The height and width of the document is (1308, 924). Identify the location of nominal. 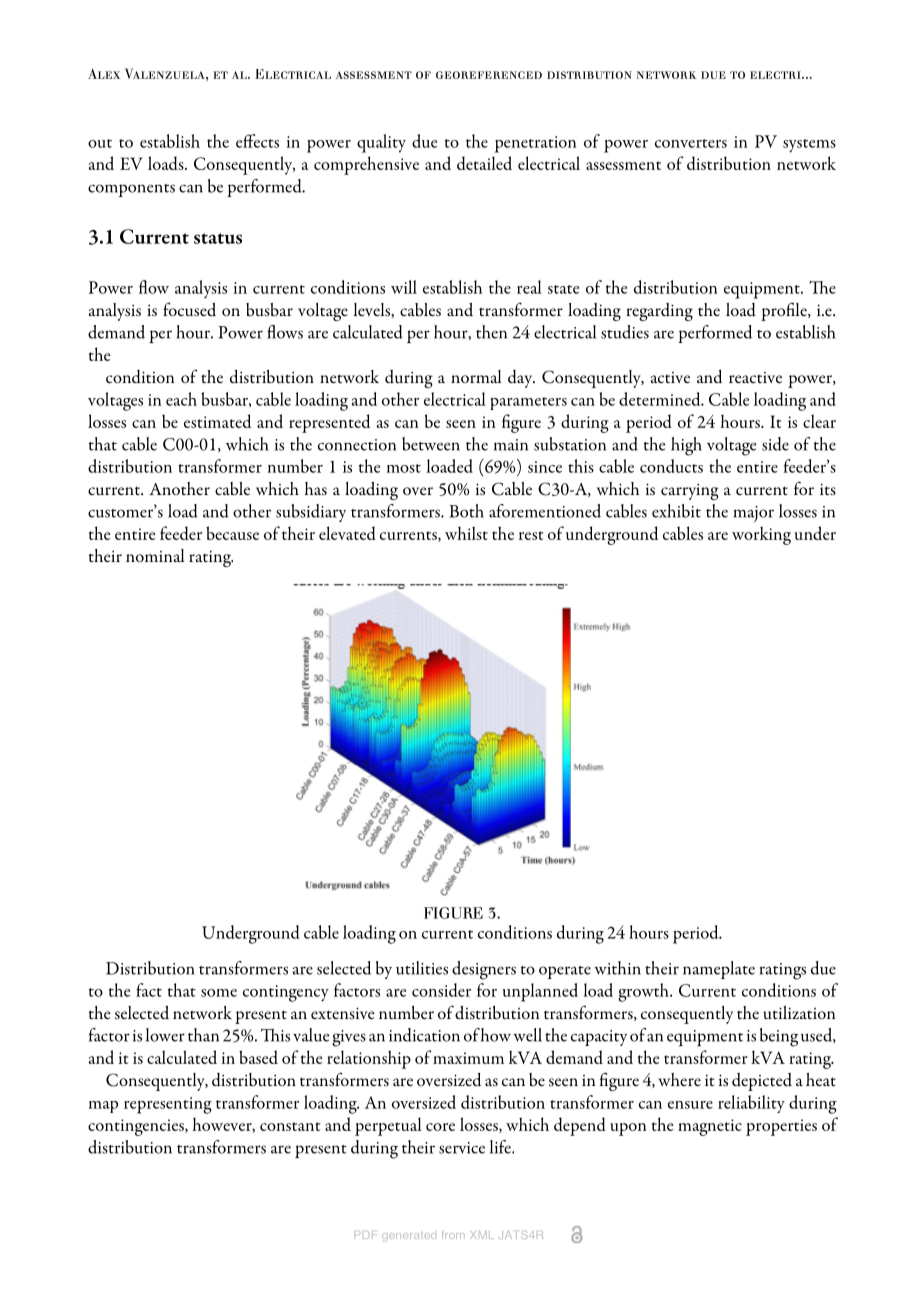
(155, 555).
